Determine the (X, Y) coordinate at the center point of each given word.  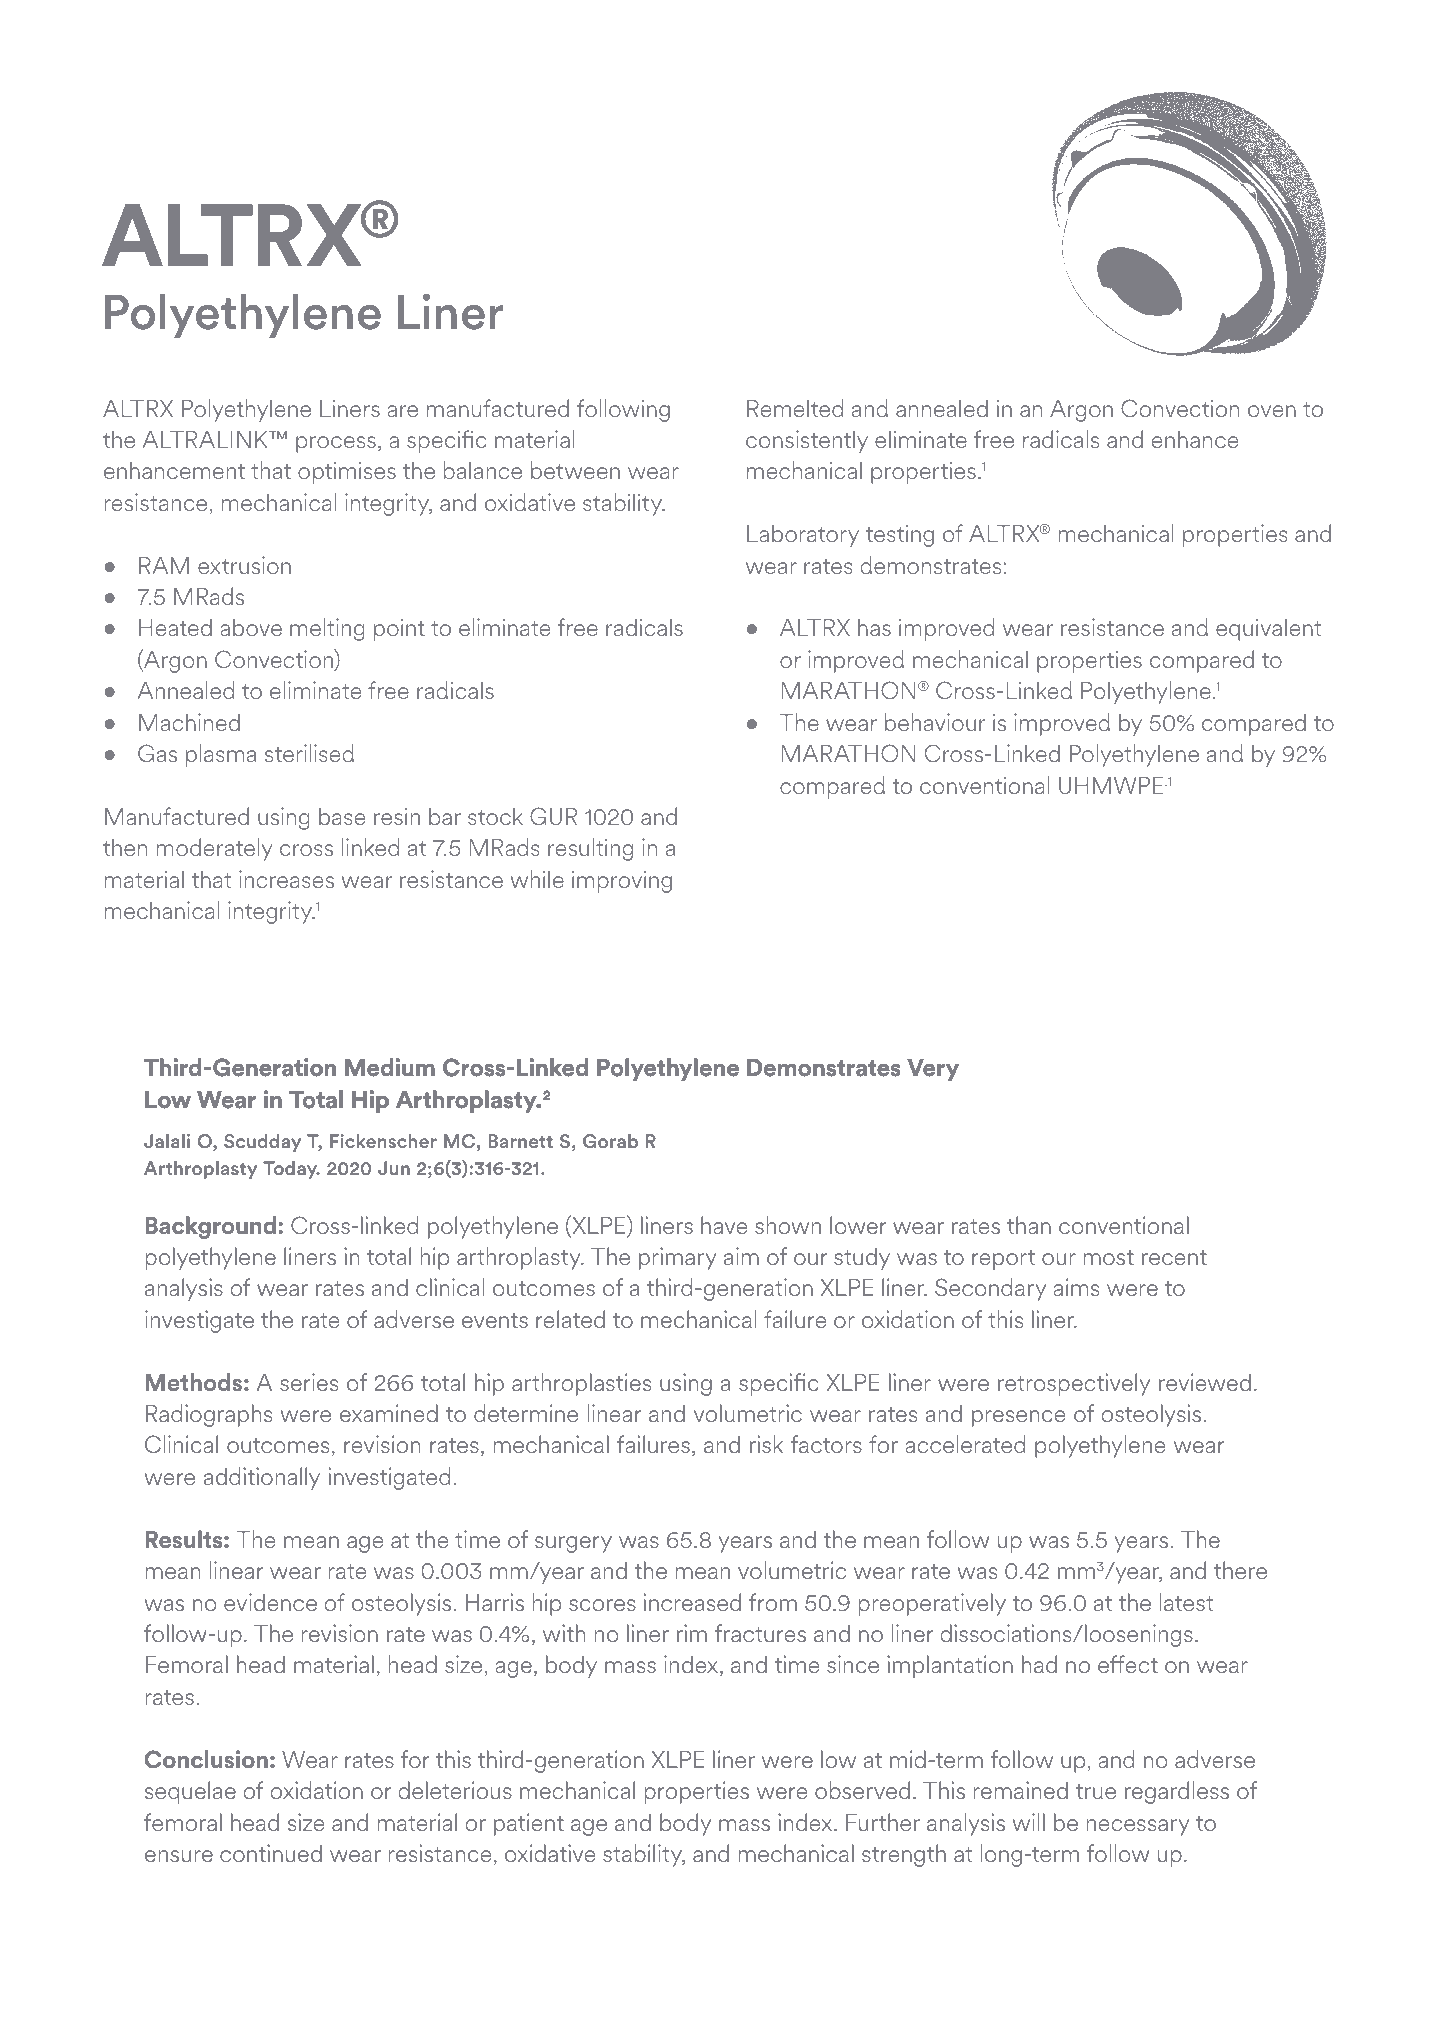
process (336, 444)
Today (291, 1170)
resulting (590, 849)
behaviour (935, 722)
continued (271, 1853)
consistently (807, 441)
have (724, 1225)
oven (1272, 411)
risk (766, 1444)
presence (1018, 1418)
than (1029, 1225)
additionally (262, 1478)
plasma (221, 755)
